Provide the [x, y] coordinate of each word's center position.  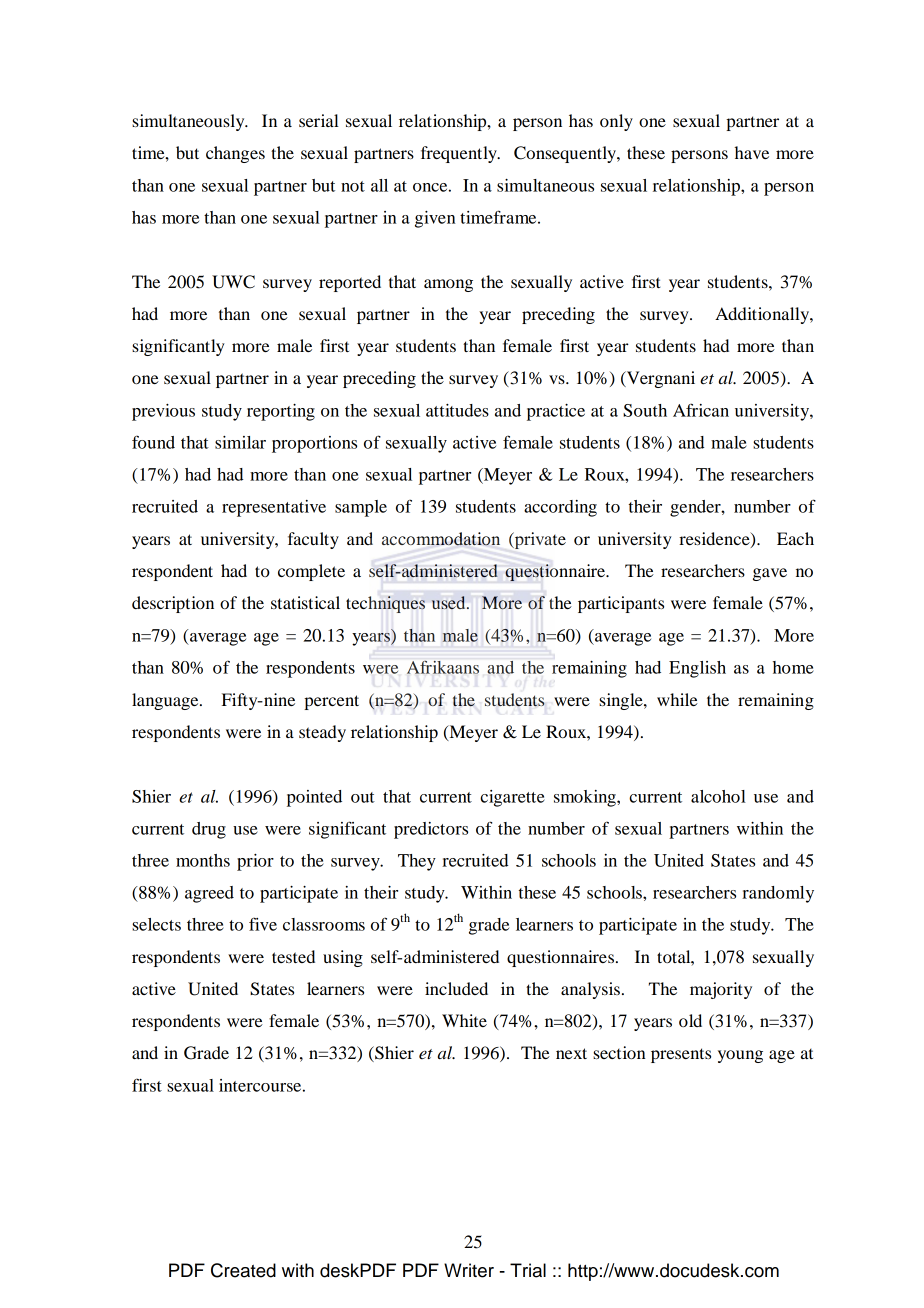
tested [293, 956]
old [690, 1020]
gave [770, 574]
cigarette [512, 798]
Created [243, 1270]
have [752, 152]
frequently [460, 154]
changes [235, 154]
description [173, 604]
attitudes [457, 410]
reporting [281, 412]
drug [209, 830]
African [701, 410]
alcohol [718, 796]
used [450, 602]
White [464, 1020]
